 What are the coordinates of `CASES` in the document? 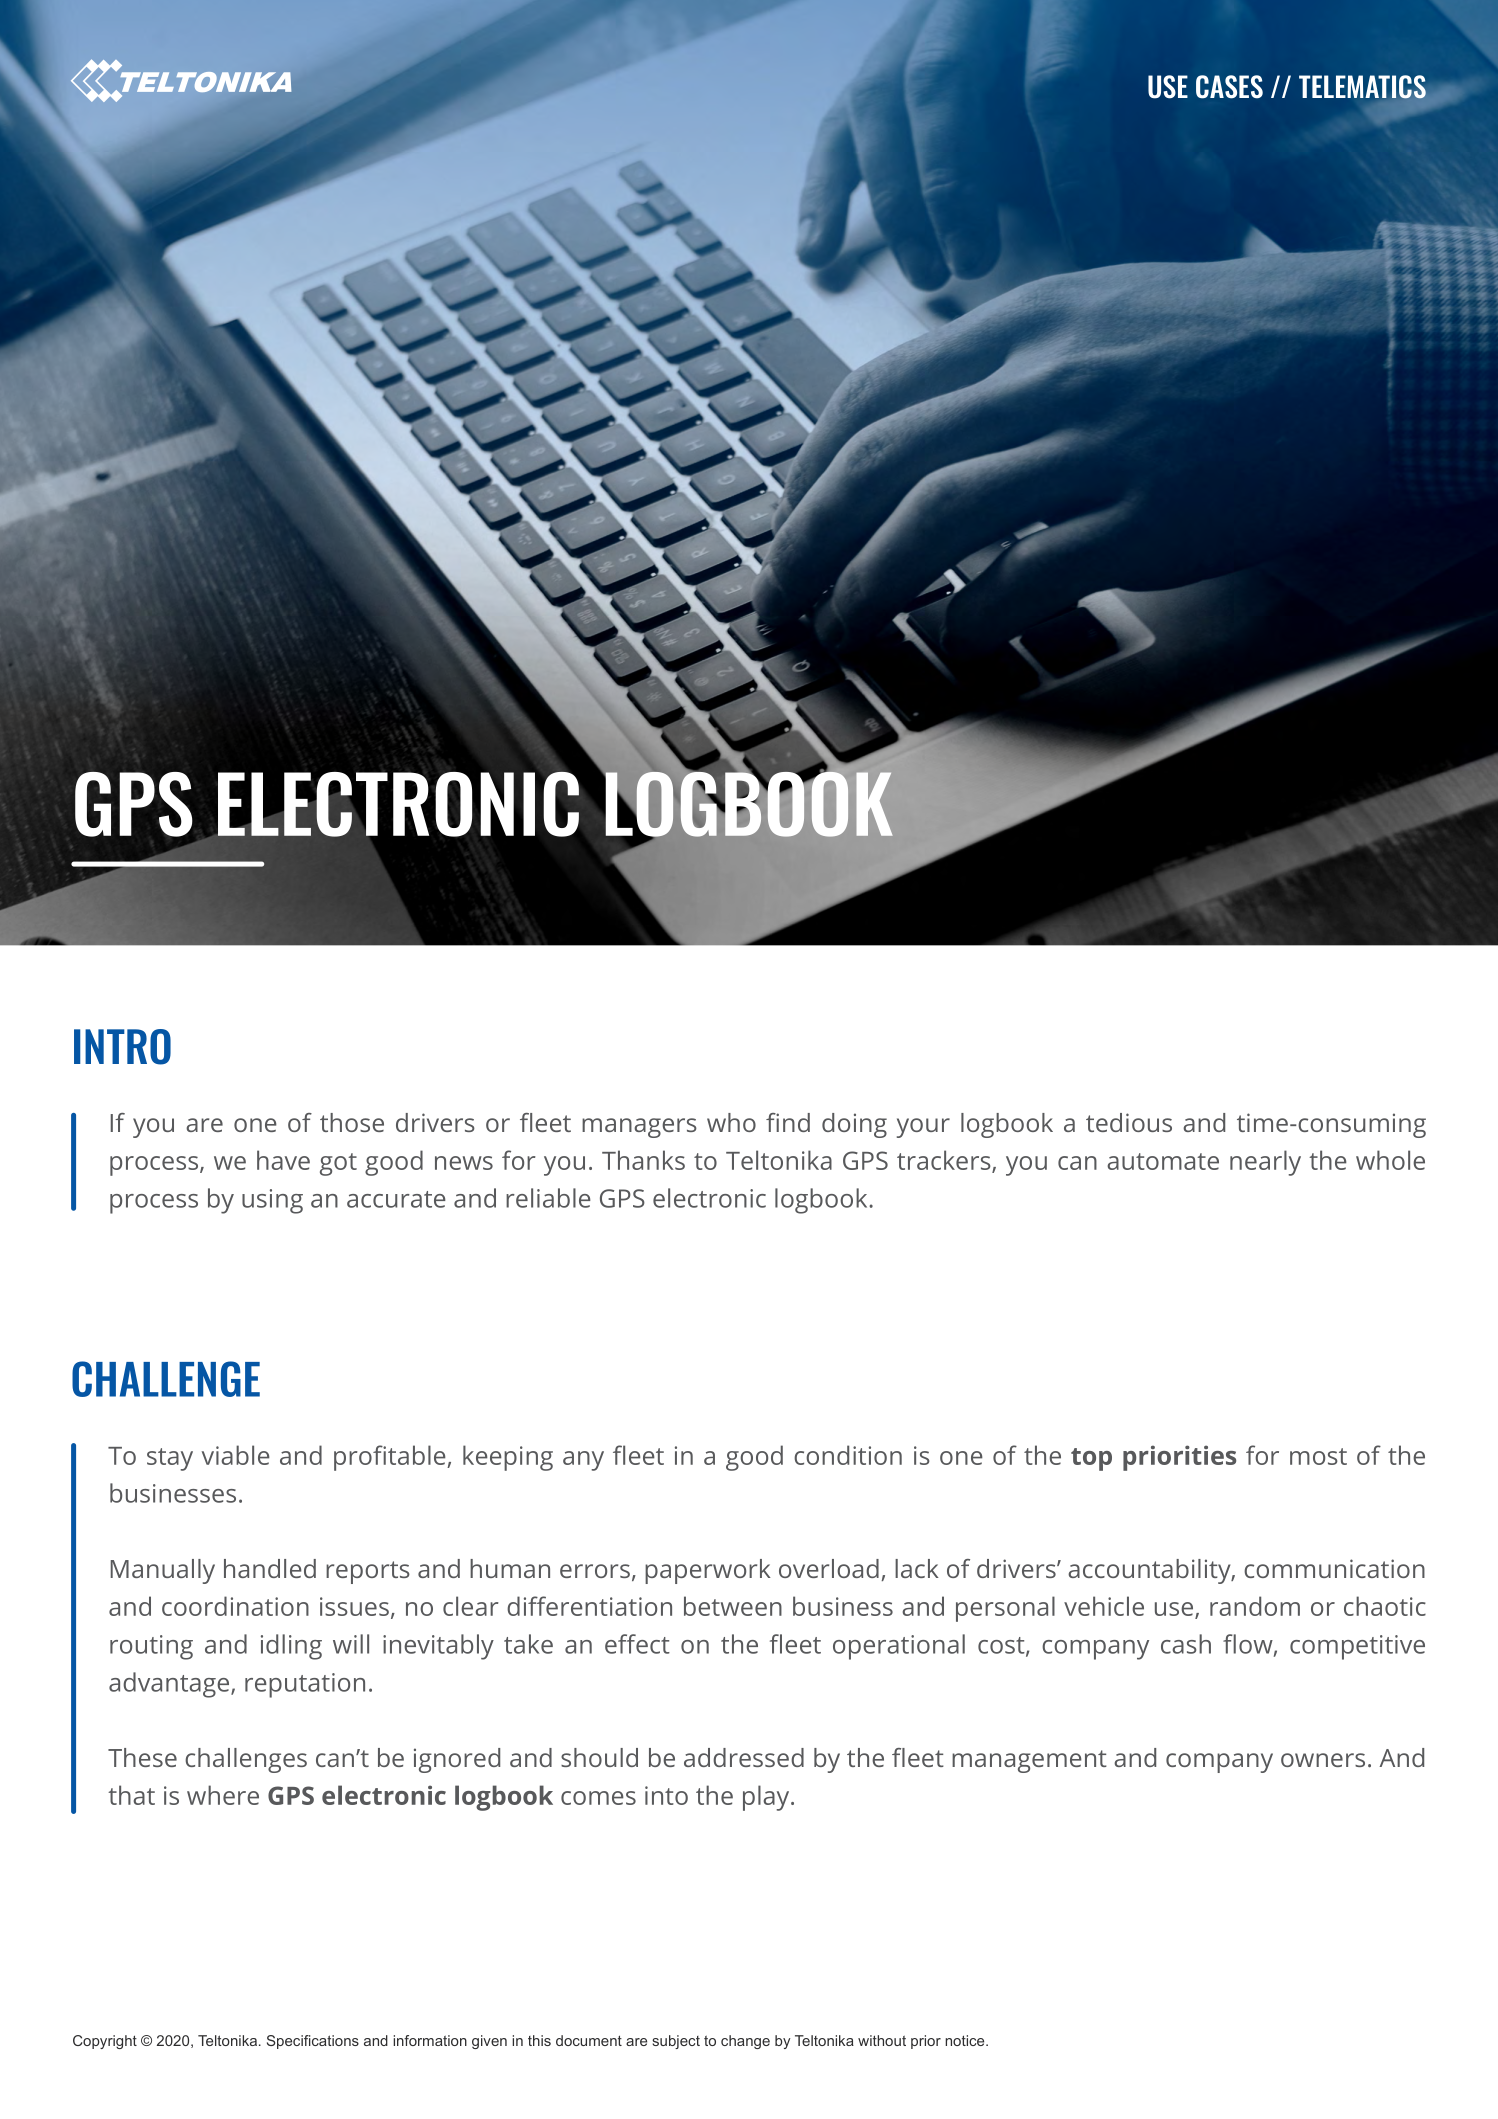 It's located at (1229, 87).
